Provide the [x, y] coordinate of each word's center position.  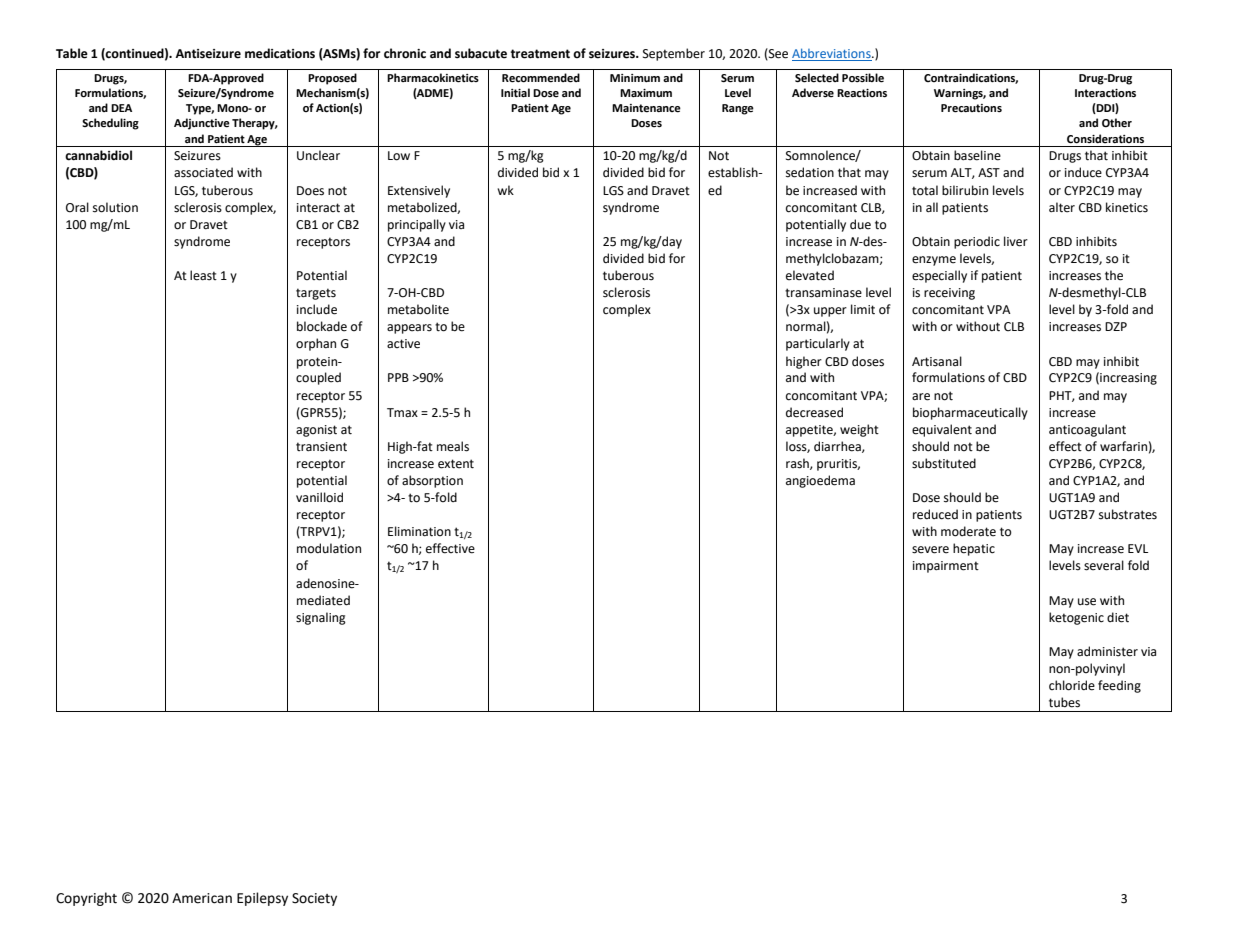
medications [280, 53]
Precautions [971, 108]
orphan [316, 344]
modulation [329, 548]
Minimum [635, 78]
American [202, 898]
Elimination [419, 531]
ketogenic [1076, 618]
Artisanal [937, 361]
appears [409, 329]
